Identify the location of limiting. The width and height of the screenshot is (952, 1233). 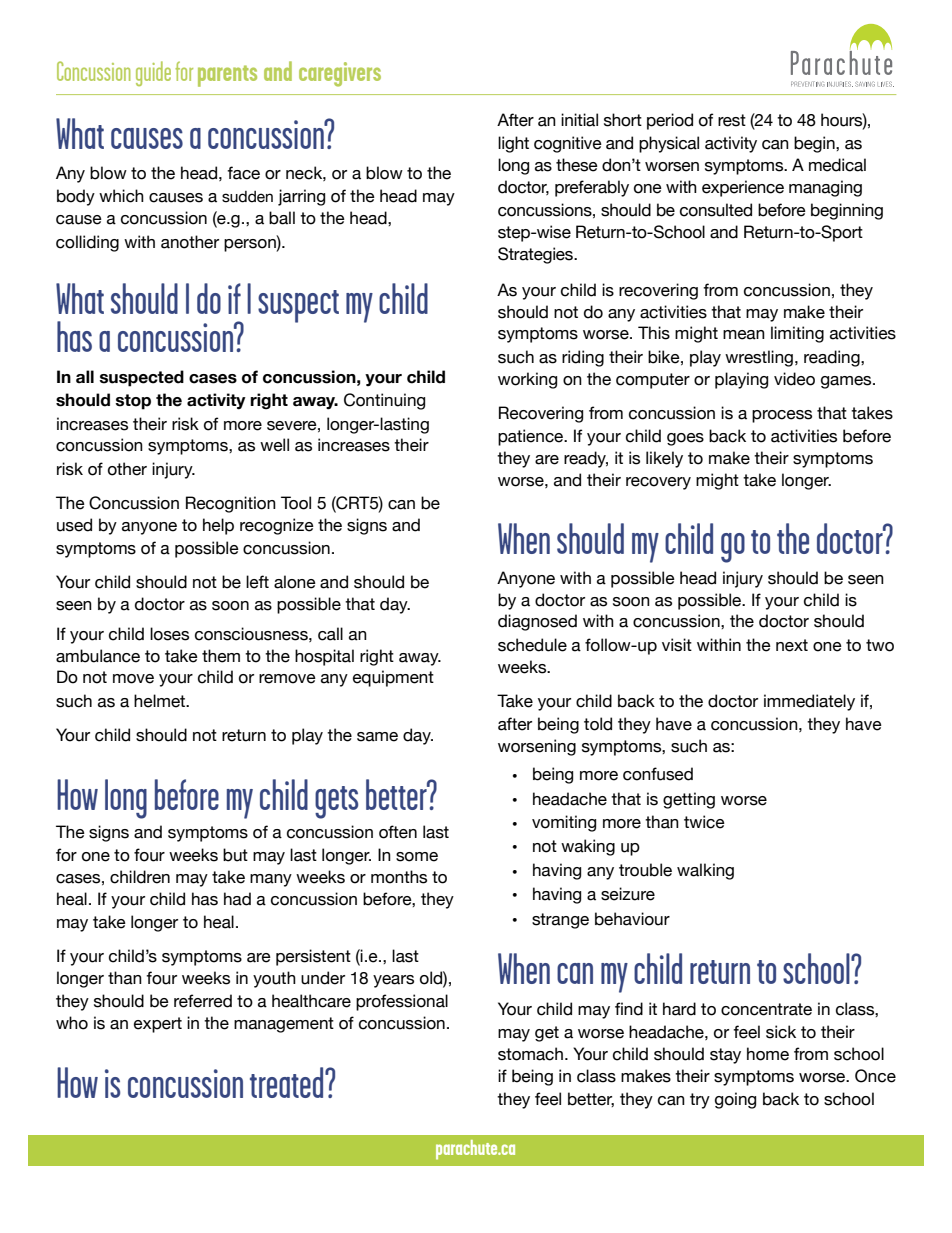
(797, 334).
